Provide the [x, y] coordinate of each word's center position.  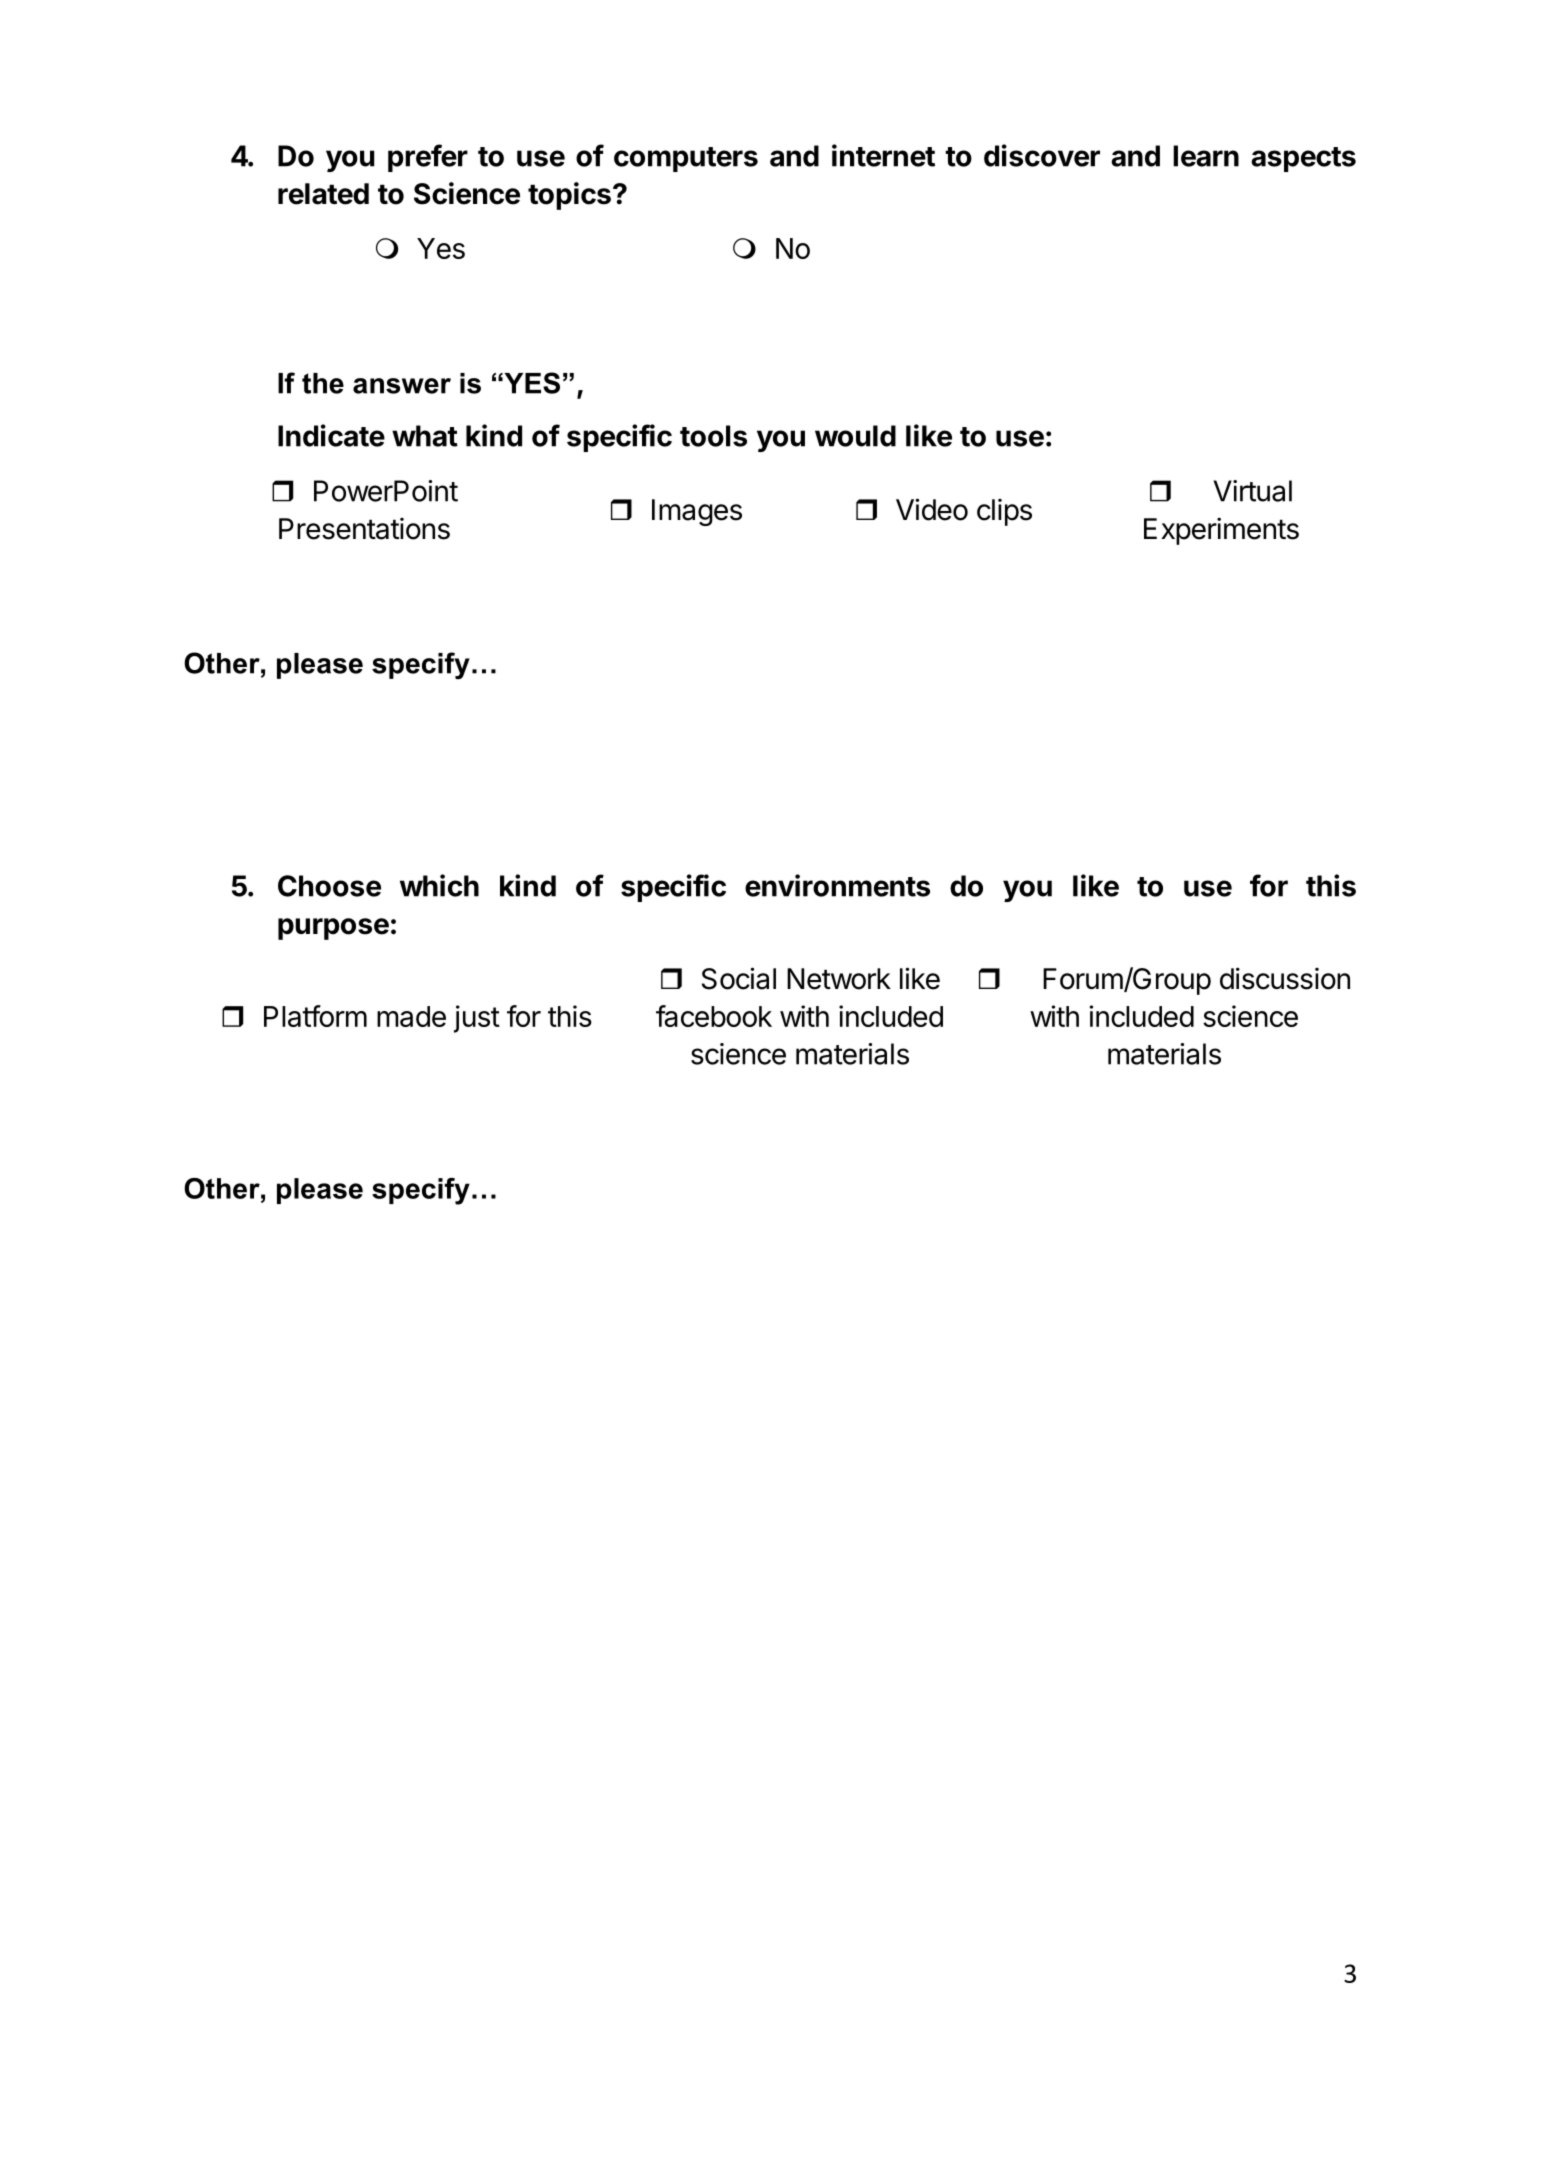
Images [697, 512]
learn [1206, 156]
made [411, 1016]
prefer [428, 158]
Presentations [364, 529]
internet [883, 155]
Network [839, 979]
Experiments [1221, 531]
